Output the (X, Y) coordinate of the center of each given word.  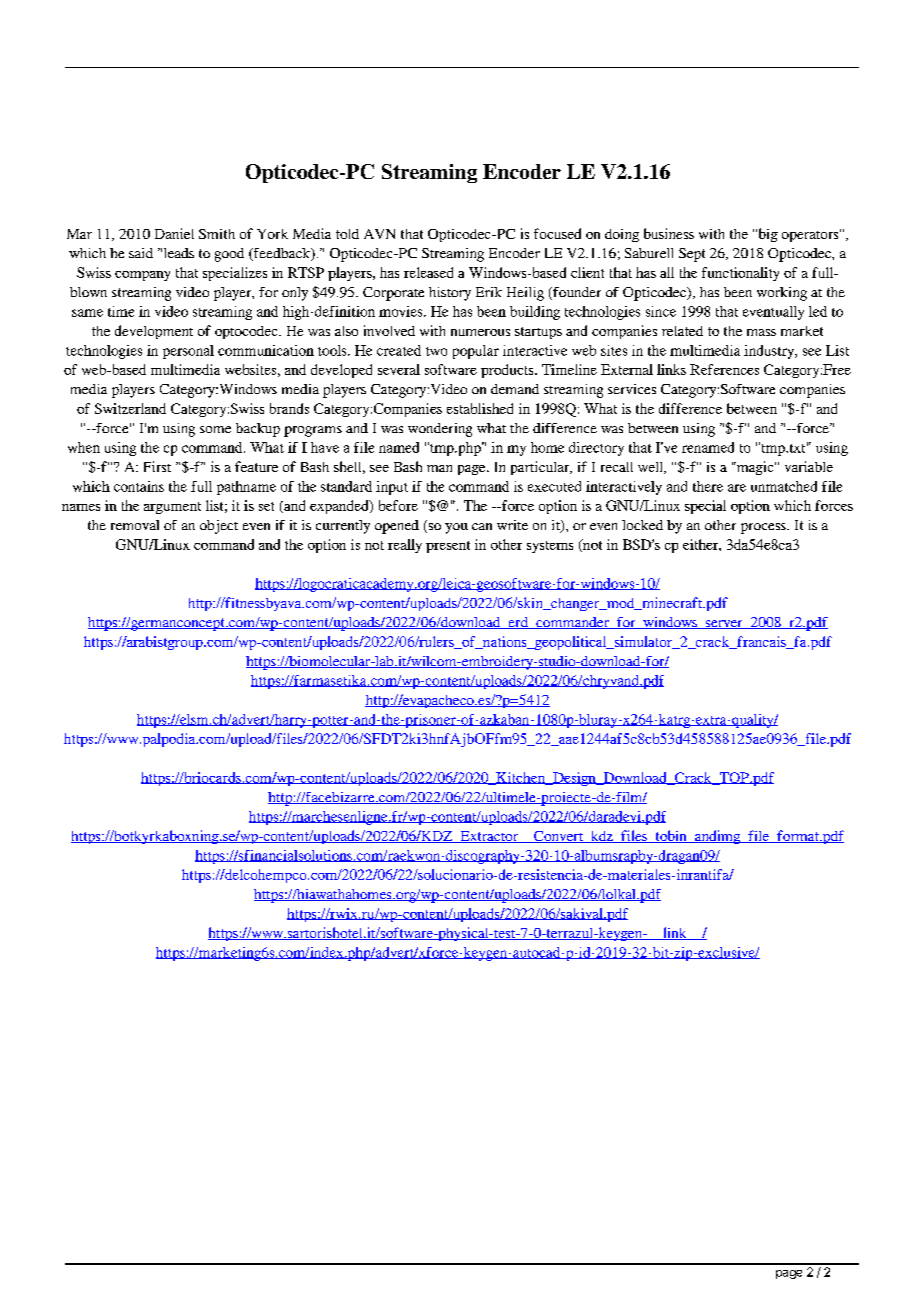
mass (761, 332)
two (436, 351)
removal (135, 525)
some (215, 429)
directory (596, 449)
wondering (440, 430)
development (154, 332)
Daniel (174, 233)
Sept (692, 255)
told (347, 234)
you (456, 528)
